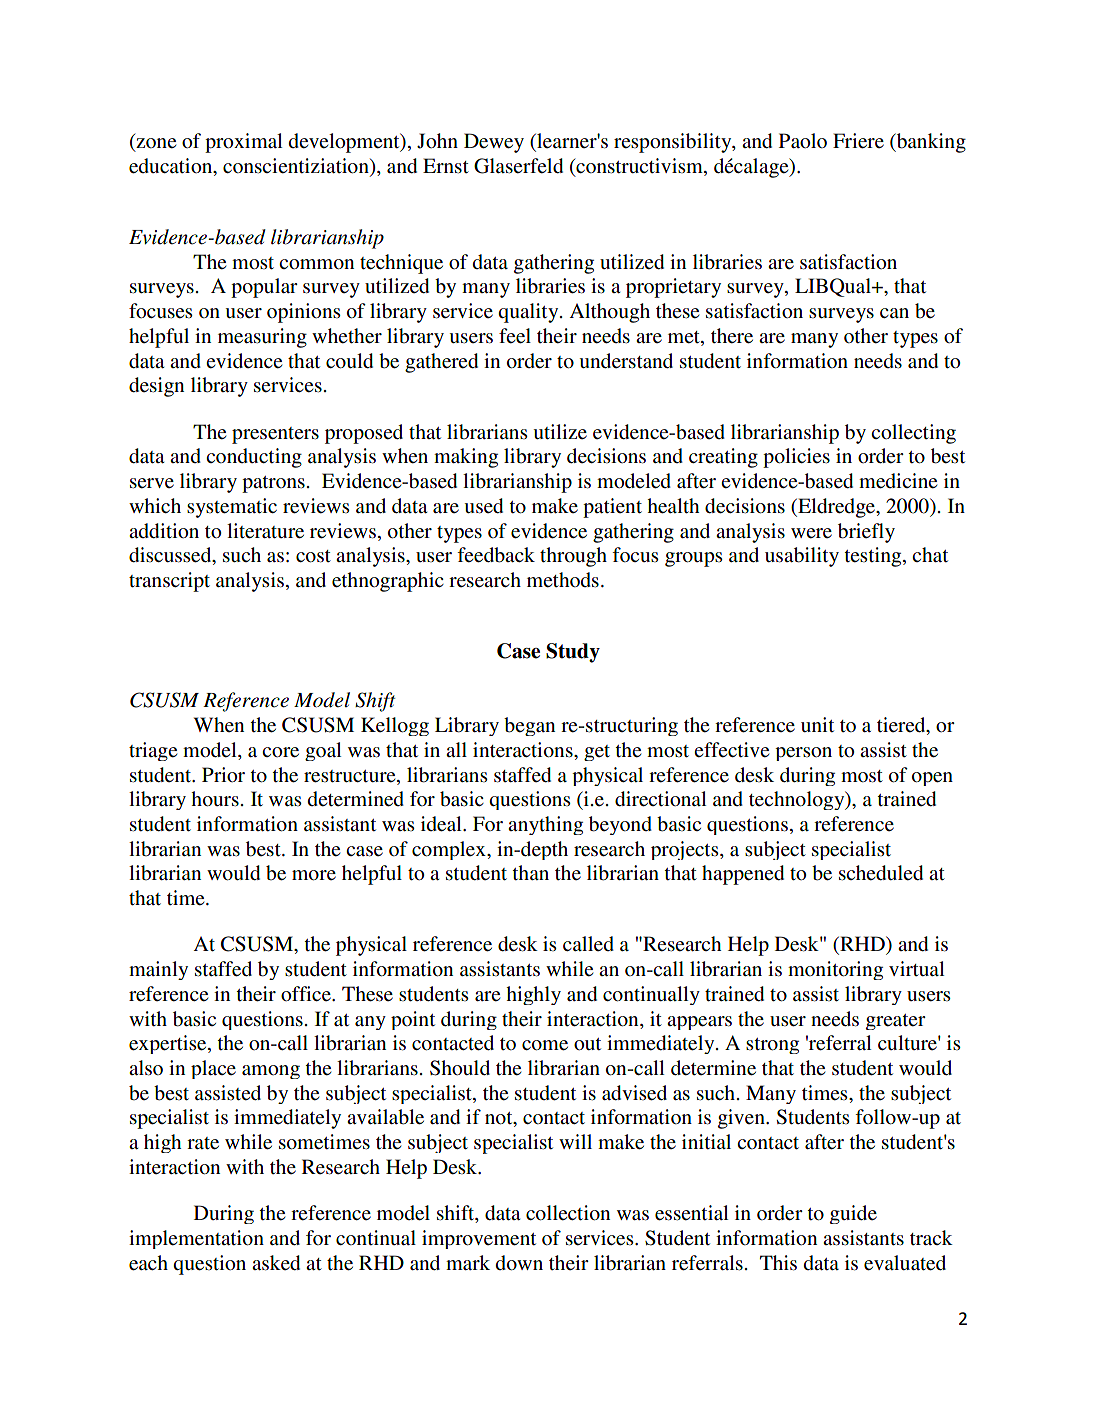 This page has height=1419, width=1097. Describe the element at coordinates (803, 140) in the page. I see `Paolo` at that location.
